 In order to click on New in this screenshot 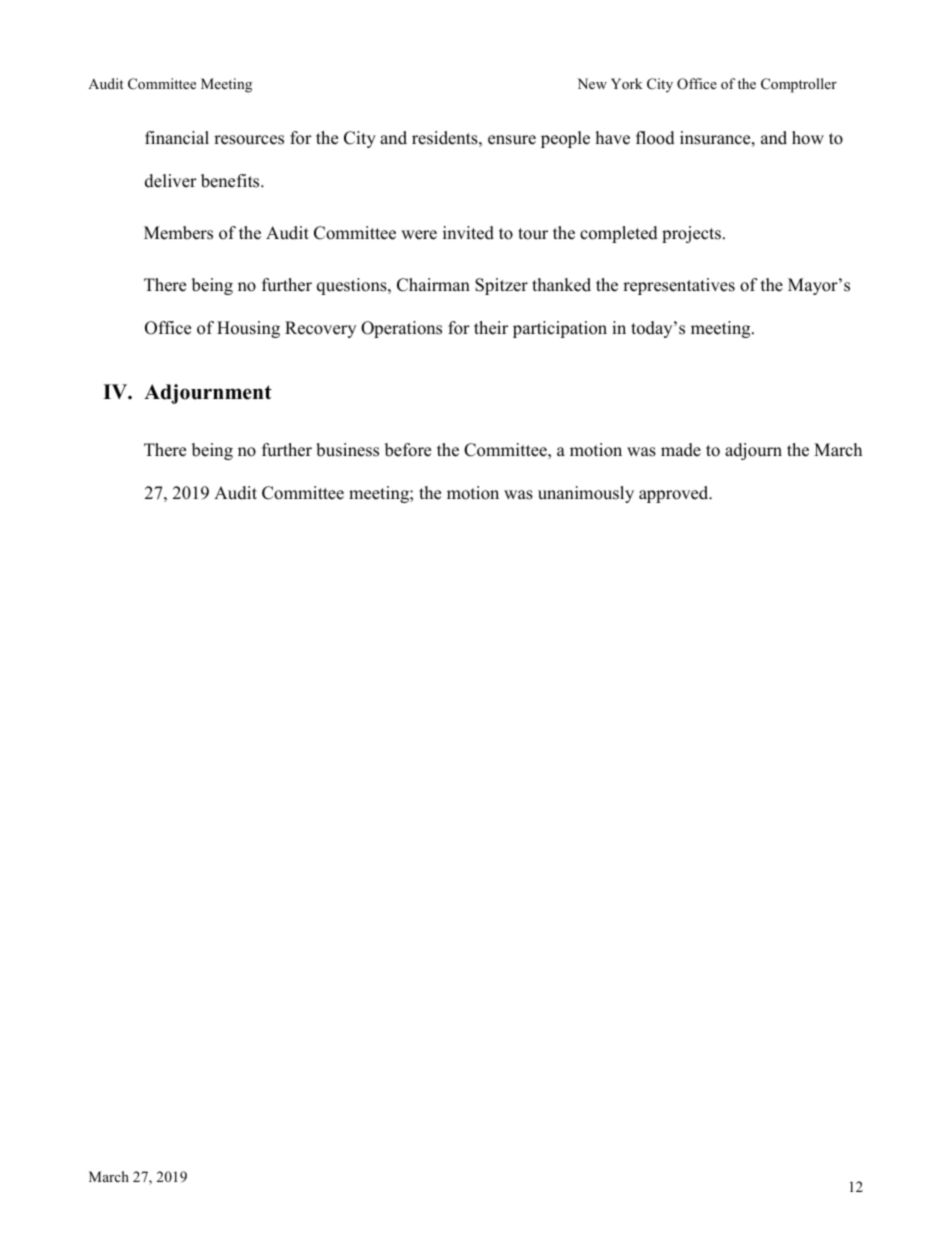, I will do `click(592, 83)`.
